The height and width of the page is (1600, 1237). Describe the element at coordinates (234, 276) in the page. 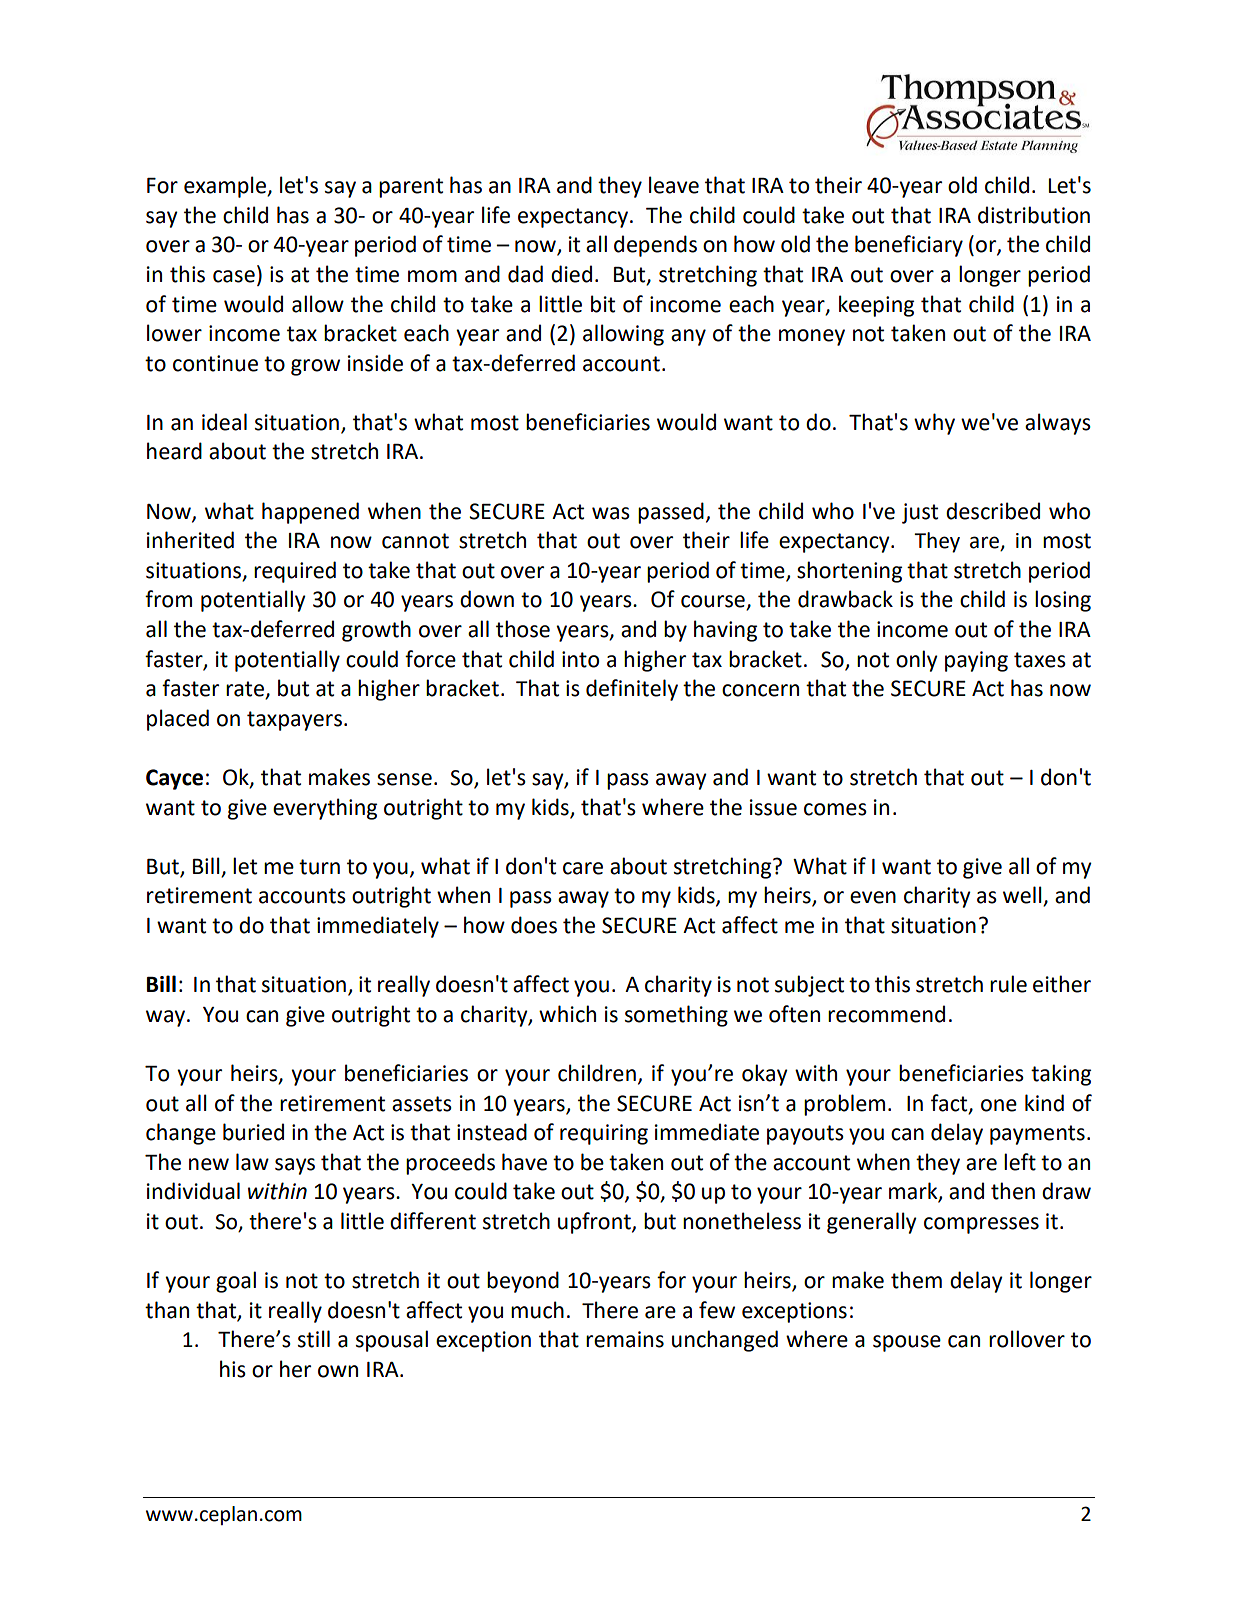

I see `case` at that location.
